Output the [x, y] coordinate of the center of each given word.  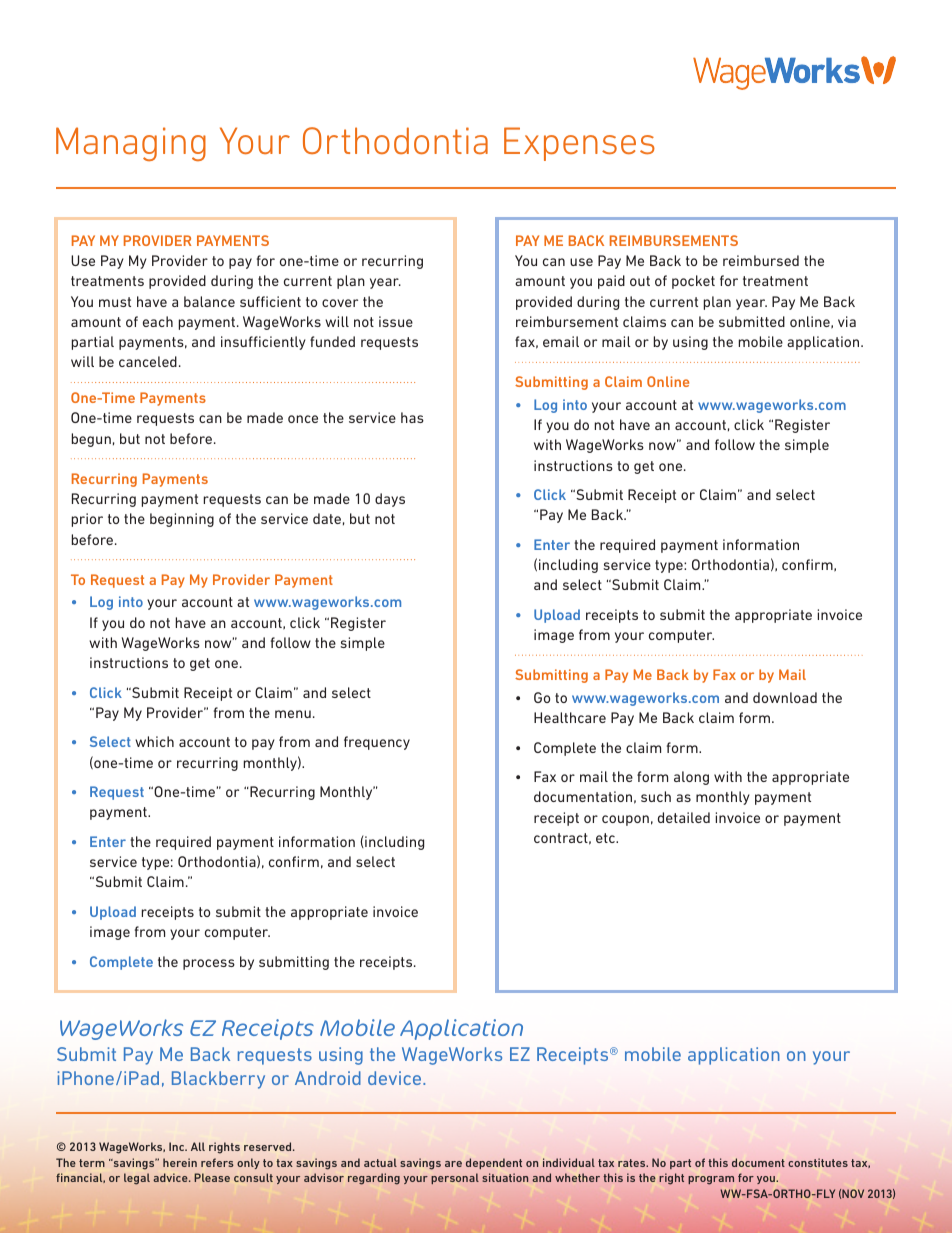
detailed [684, 817]
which [154, 741]
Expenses [579, 144]
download [785, 697]
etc [606, 838]
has [412, 417]
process [209, 964]
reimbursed [761, 260]
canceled [148, 361]
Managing [131, 144]
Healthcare [570, 717]
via [847, 321]
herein [180, 1162]
